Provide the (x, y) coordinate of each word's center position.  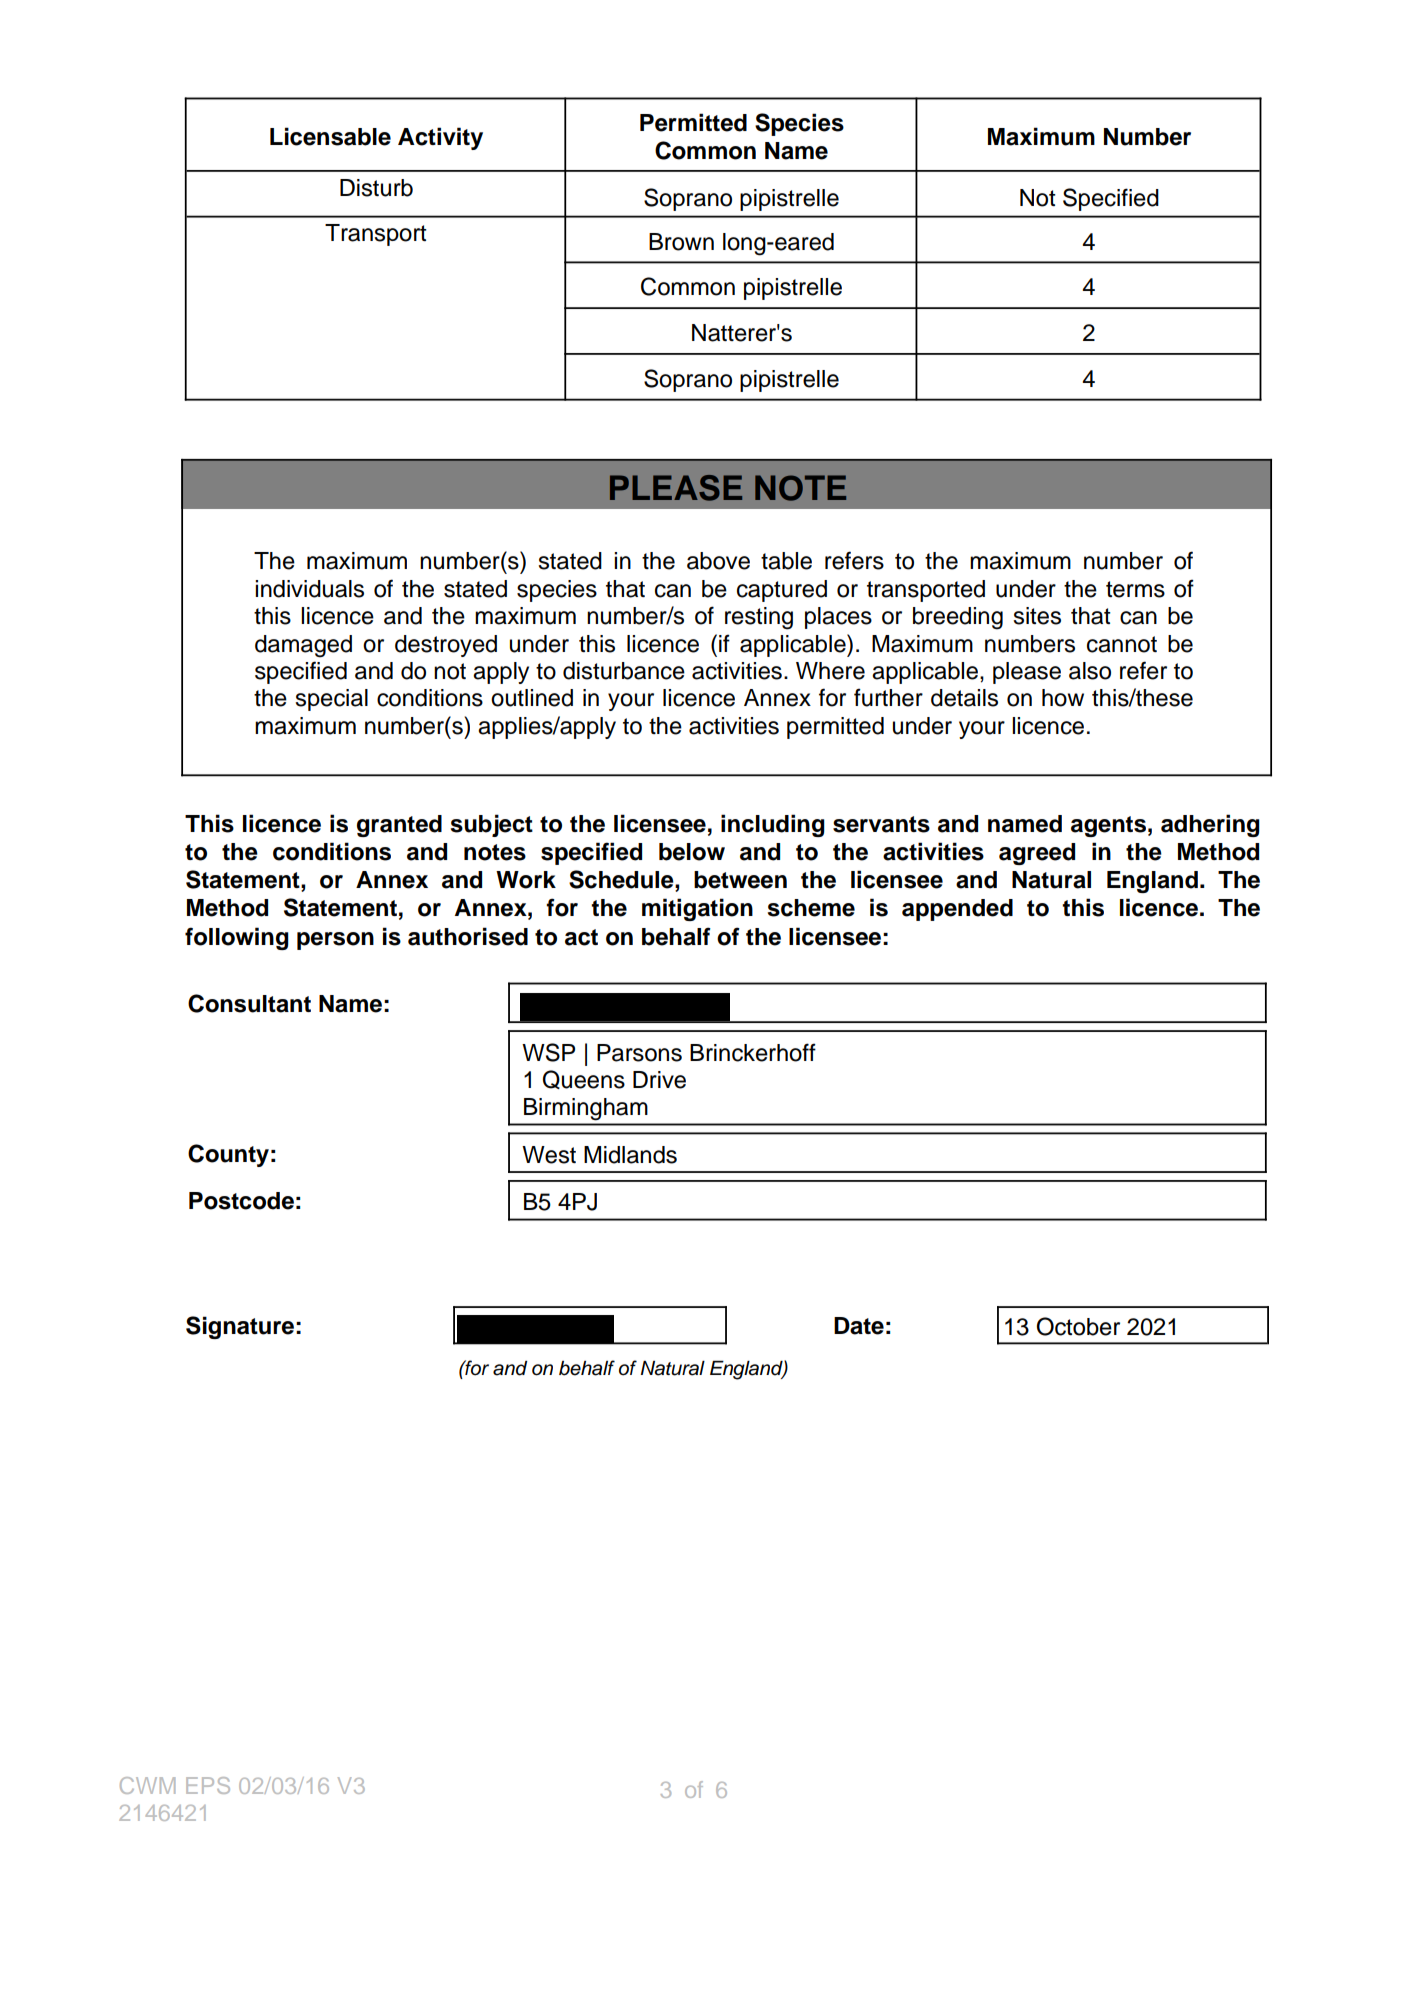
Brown (681, 242)
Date (859, 1326)
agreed (1037, 854)
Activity (440, 138)
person (335, 941)
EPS (208, 1785)
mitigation (697, 909)
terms (1135, 589)
